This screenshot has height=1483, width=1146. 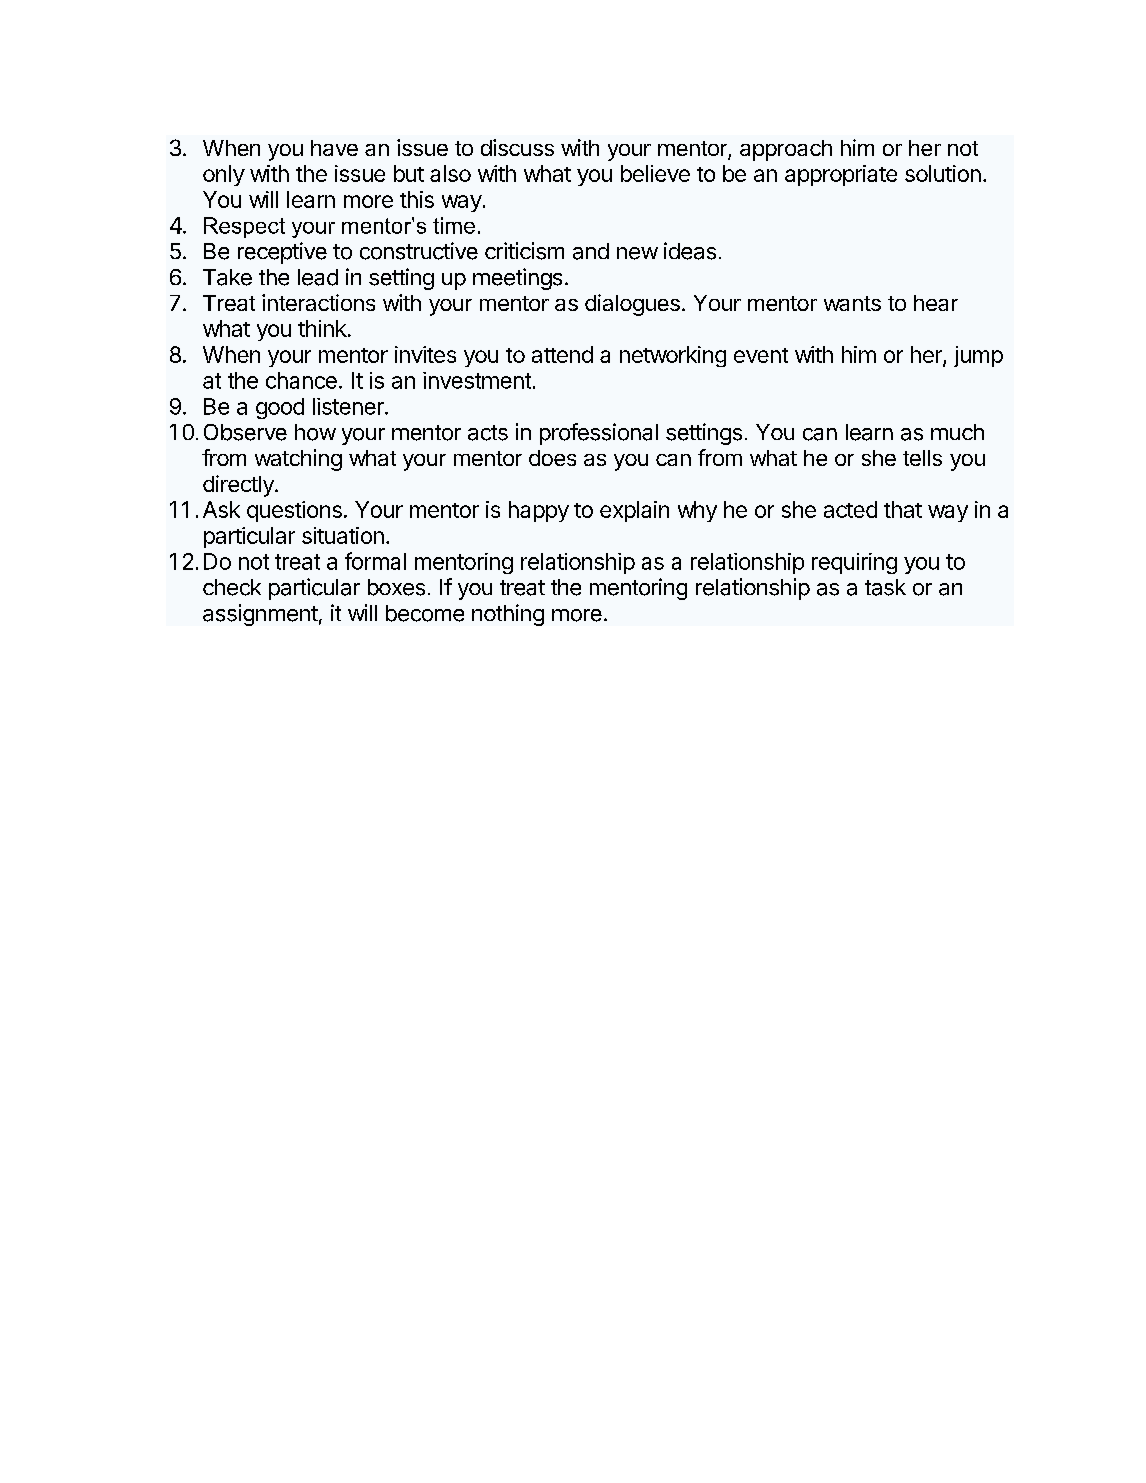 What do you see at coordinates (655, 173) in the screenshot?
I see `believe` at bounding box center [655, 173].
